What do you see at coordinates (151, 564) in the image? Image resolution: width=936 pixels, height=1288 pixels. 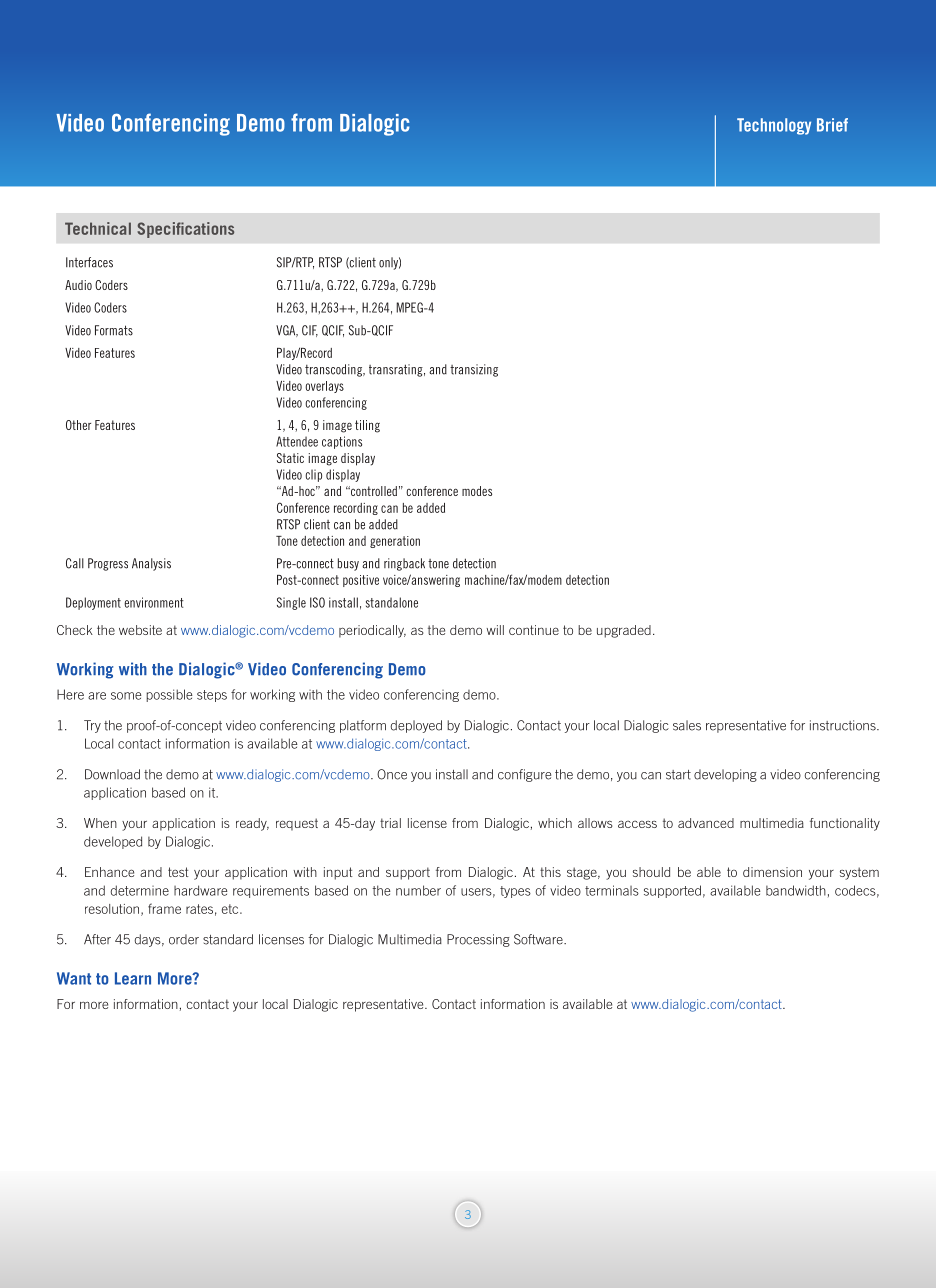 I see `Analysis` at bounding box center [151, 564].
